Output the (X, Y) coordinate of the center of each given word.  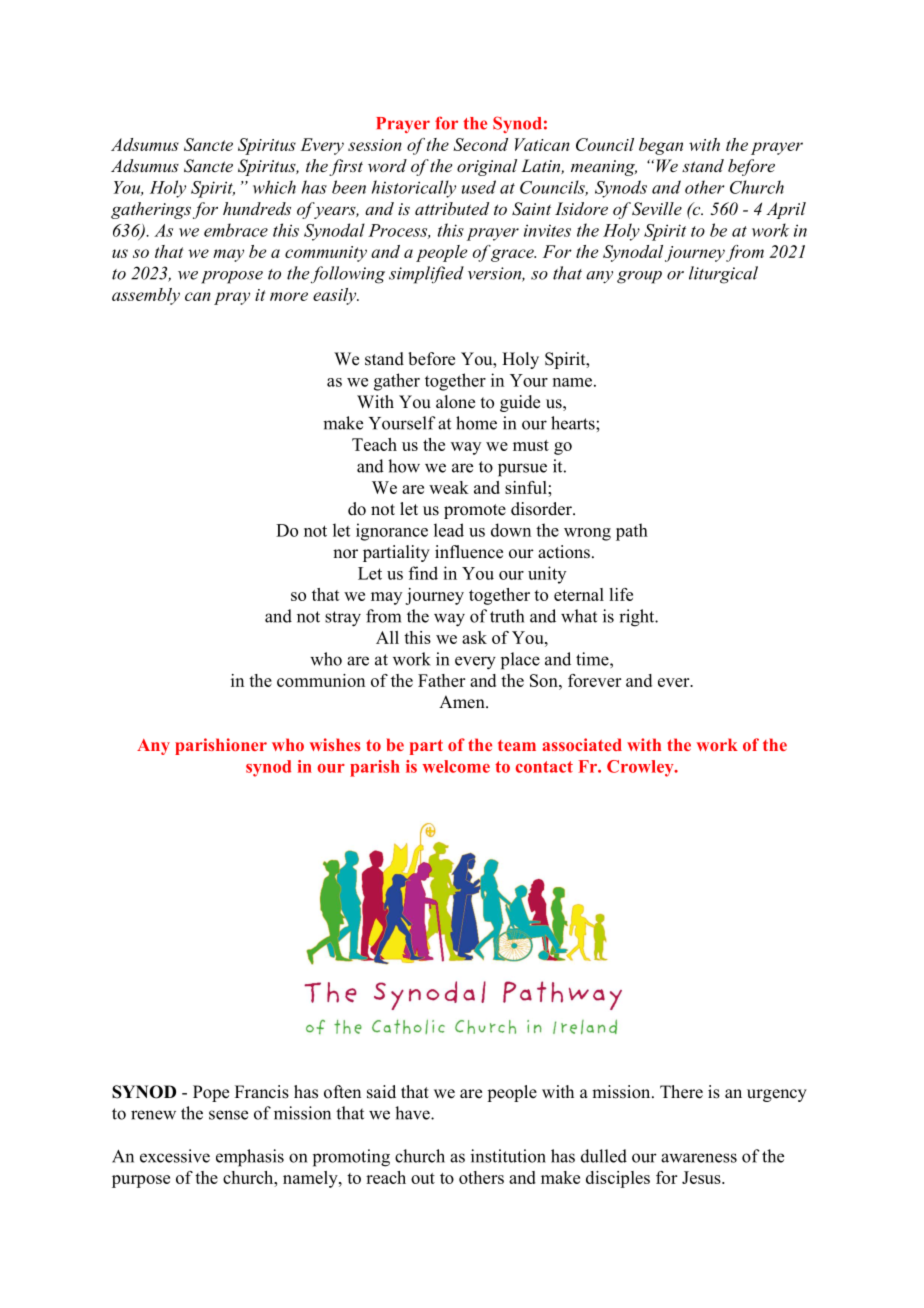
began (661, 146)
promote (475, 511)
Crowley (641, 768)
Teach (374, 444)
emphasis (250, 1158)
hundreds (257, 208)
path (632, 532)
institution (508, 1156)
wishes (335, 744)
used (479, 187)
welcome (456, 766)
